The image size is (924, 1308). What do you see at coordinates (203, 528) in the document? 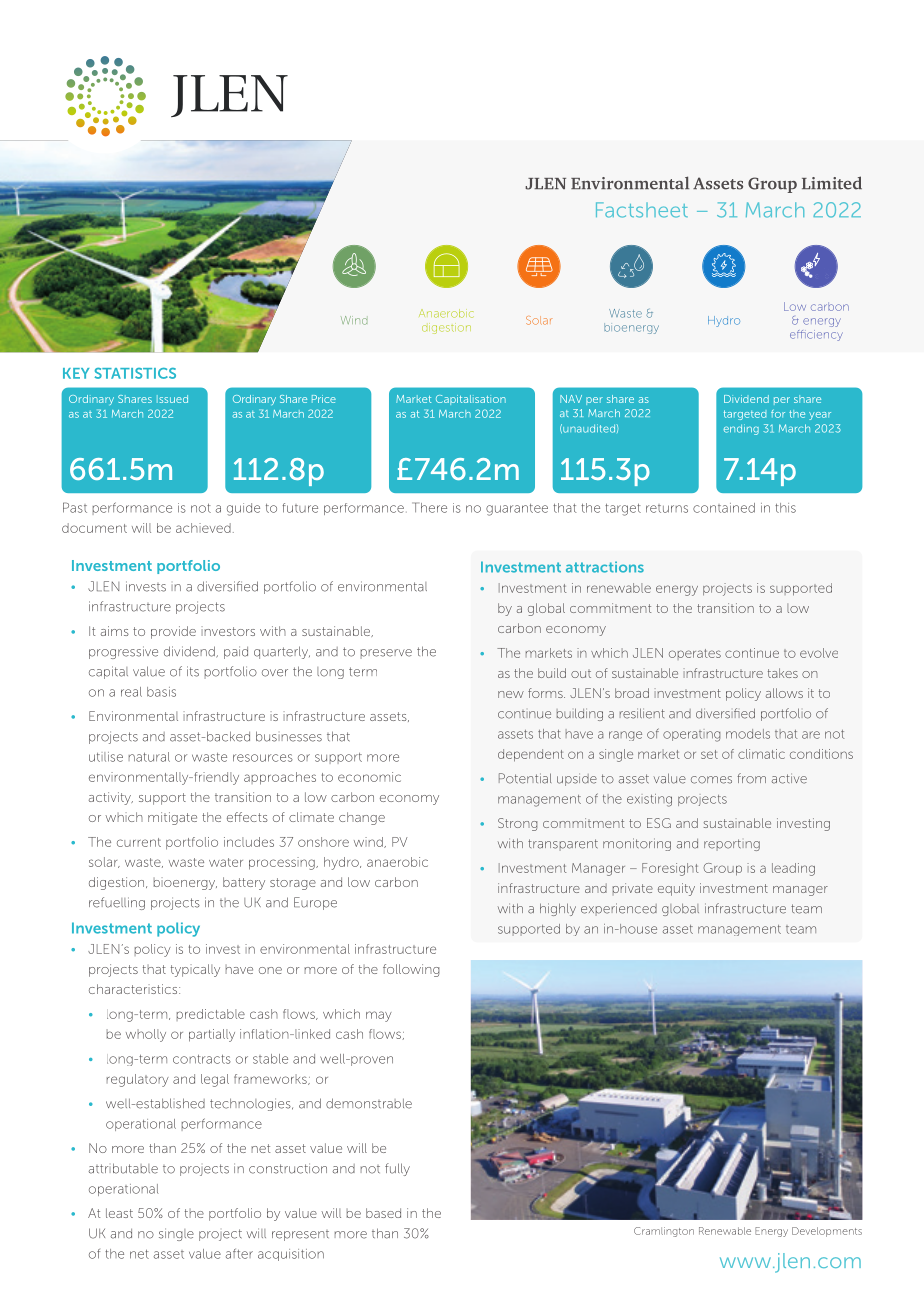
I see `achieved` at bounding box center [203, 528].
